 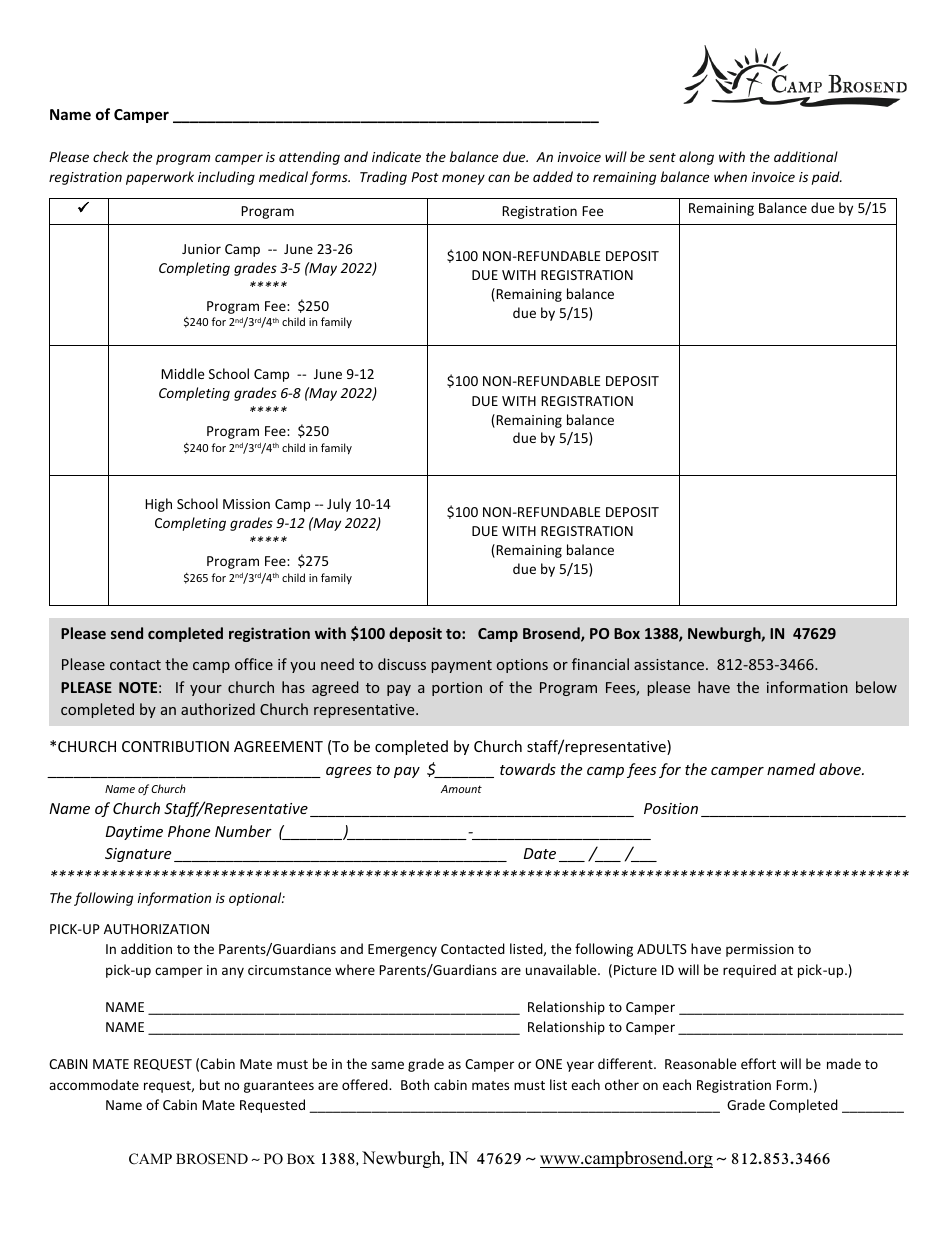 I want to click on year, so click(x=580, y=1066).
